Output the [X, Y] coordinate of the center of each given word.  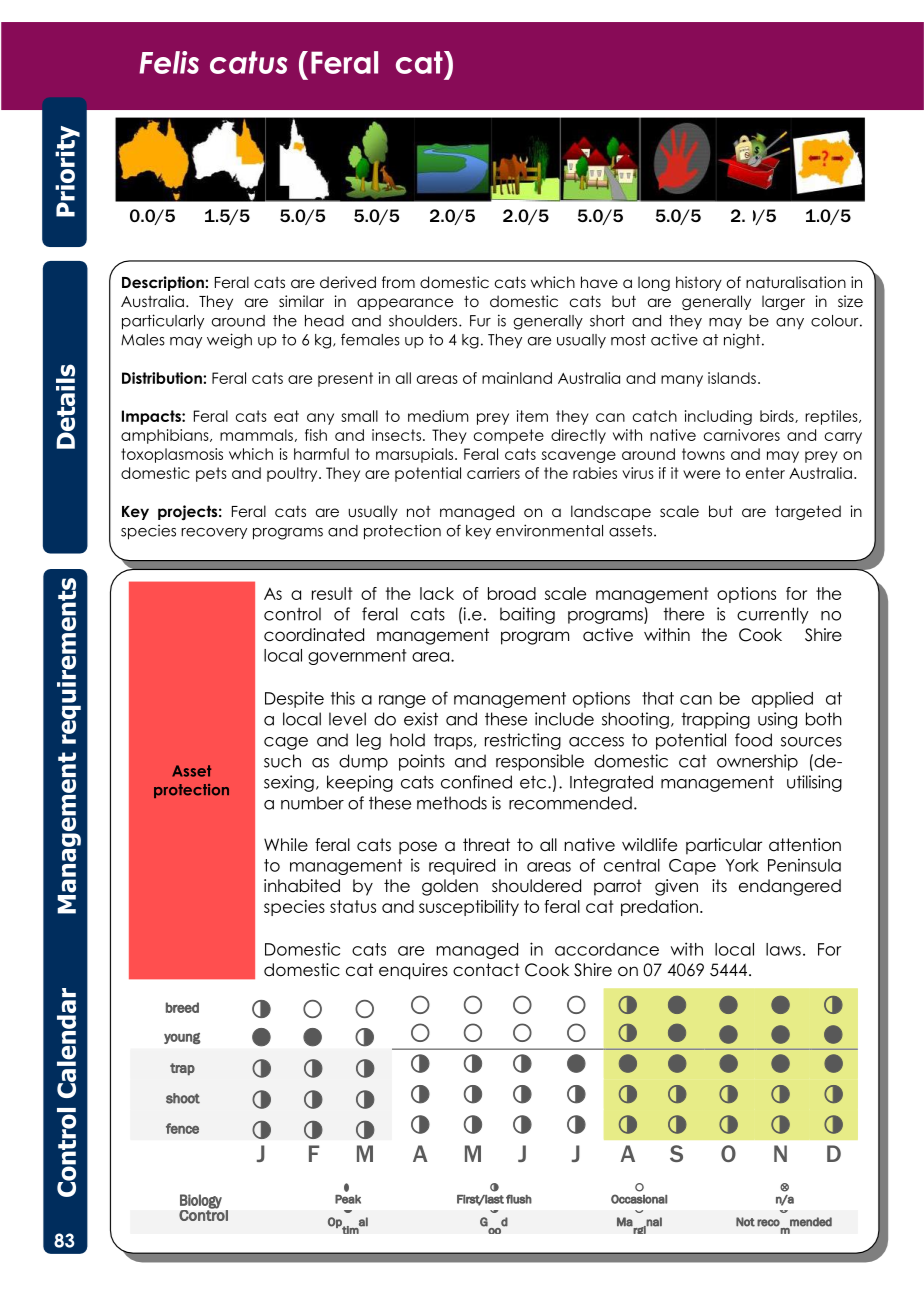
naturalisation [796, 282]
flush [519, 1199]
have [599, 282]
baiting [527, 615]
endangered [790, 887]
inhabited [302, 886]
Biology [201, 1202]
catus [248, 62]
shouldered [536, 886]
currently [773, 615]
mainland [517, 378]
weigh [229, 341]
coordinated [314, 635]
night [743, 341]
